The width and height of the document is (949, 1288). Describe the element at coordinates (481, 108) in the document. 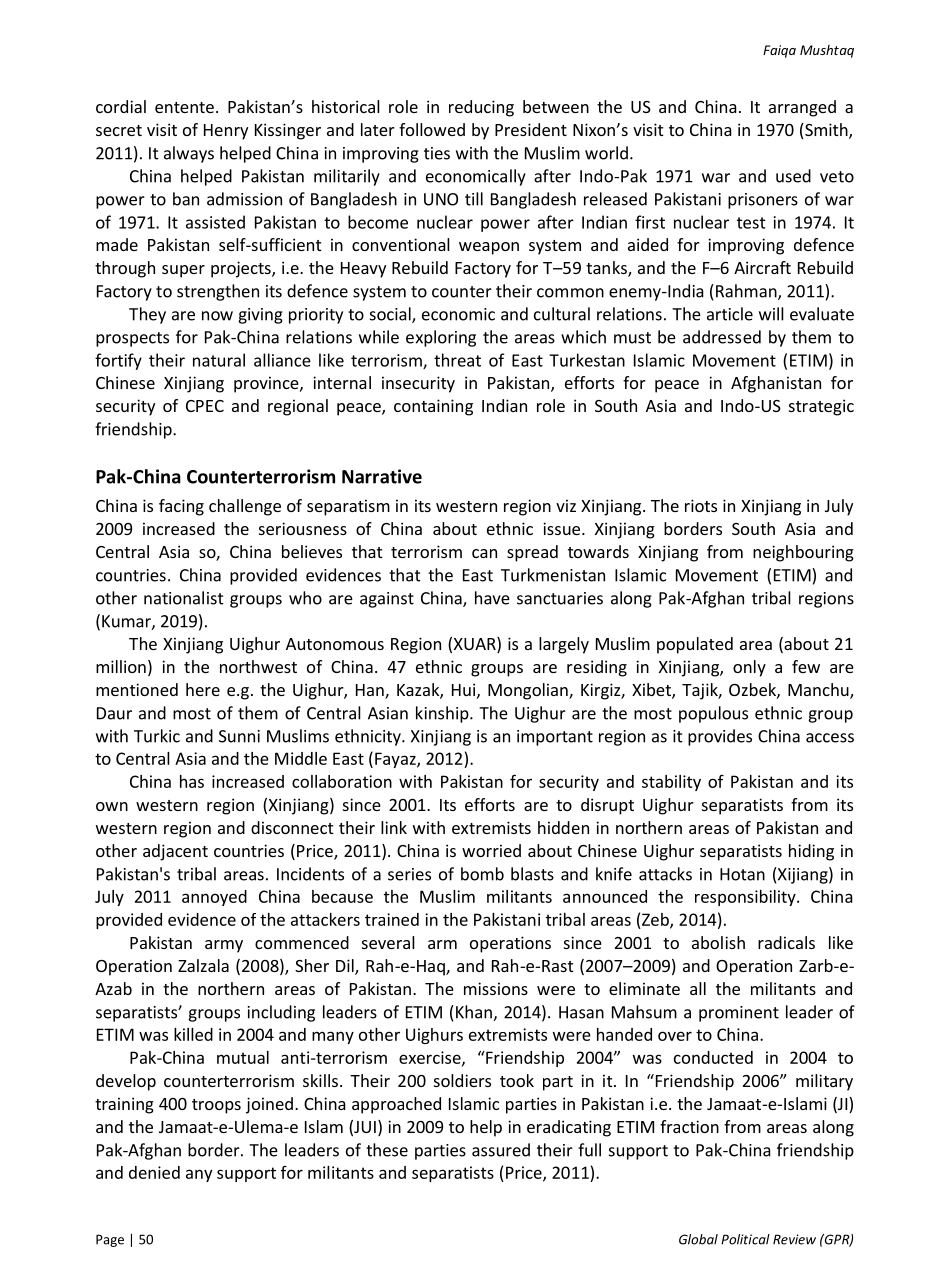

I see `reducing` at that location.
